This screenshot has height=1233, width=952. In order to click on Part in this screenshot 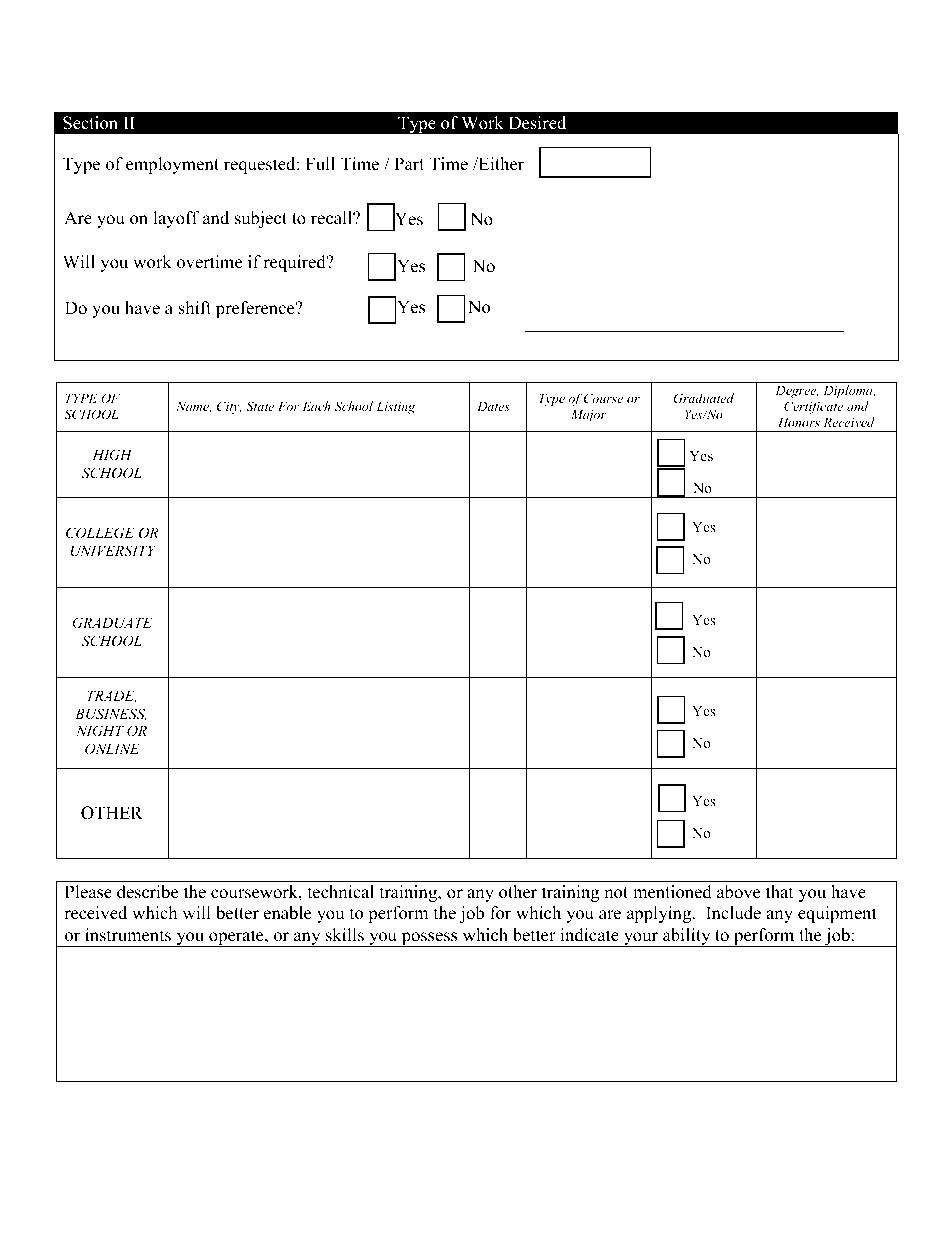, I will do `click(409, 163)`.
